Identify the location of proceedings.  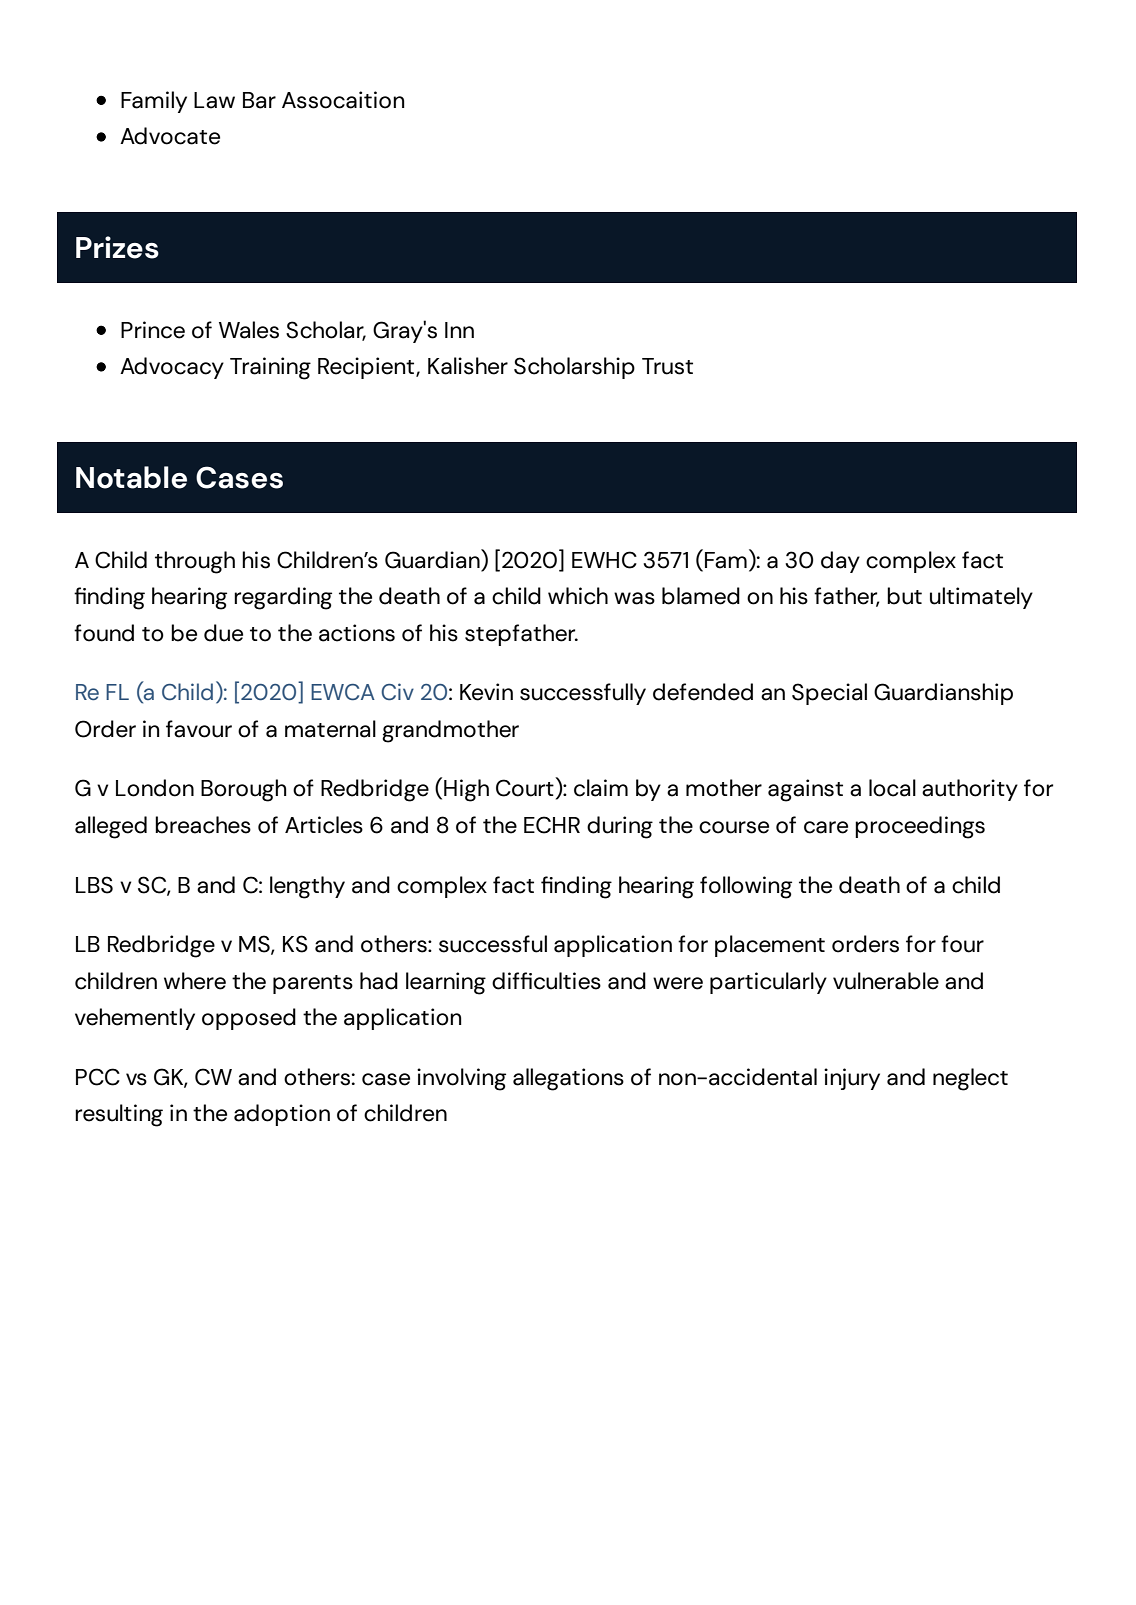
(920, 827).
